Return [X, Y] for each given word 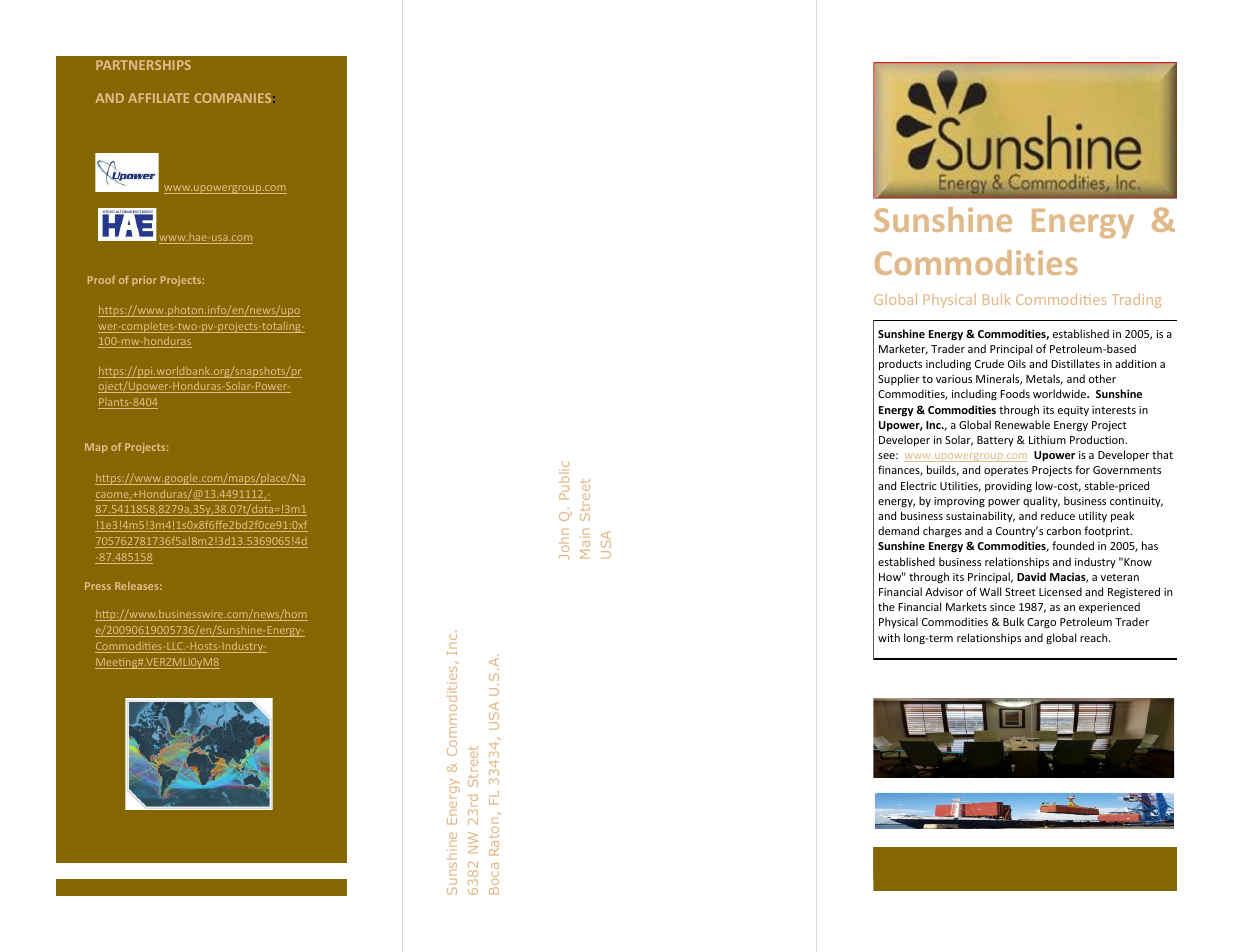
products [900, 364]
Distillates [1075, 363]
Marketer [903, 349]
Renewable [1022, 424]
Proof [101, 279]
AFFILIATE [158, 98]
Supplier [899, 379]
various [954, 379]
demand [898, 530]
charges [942, 532]
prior [144, 281]
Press [98, 586]
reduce [1058, 515]
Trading [1136, 301]
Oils [1017, 363]
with [889, 637]
